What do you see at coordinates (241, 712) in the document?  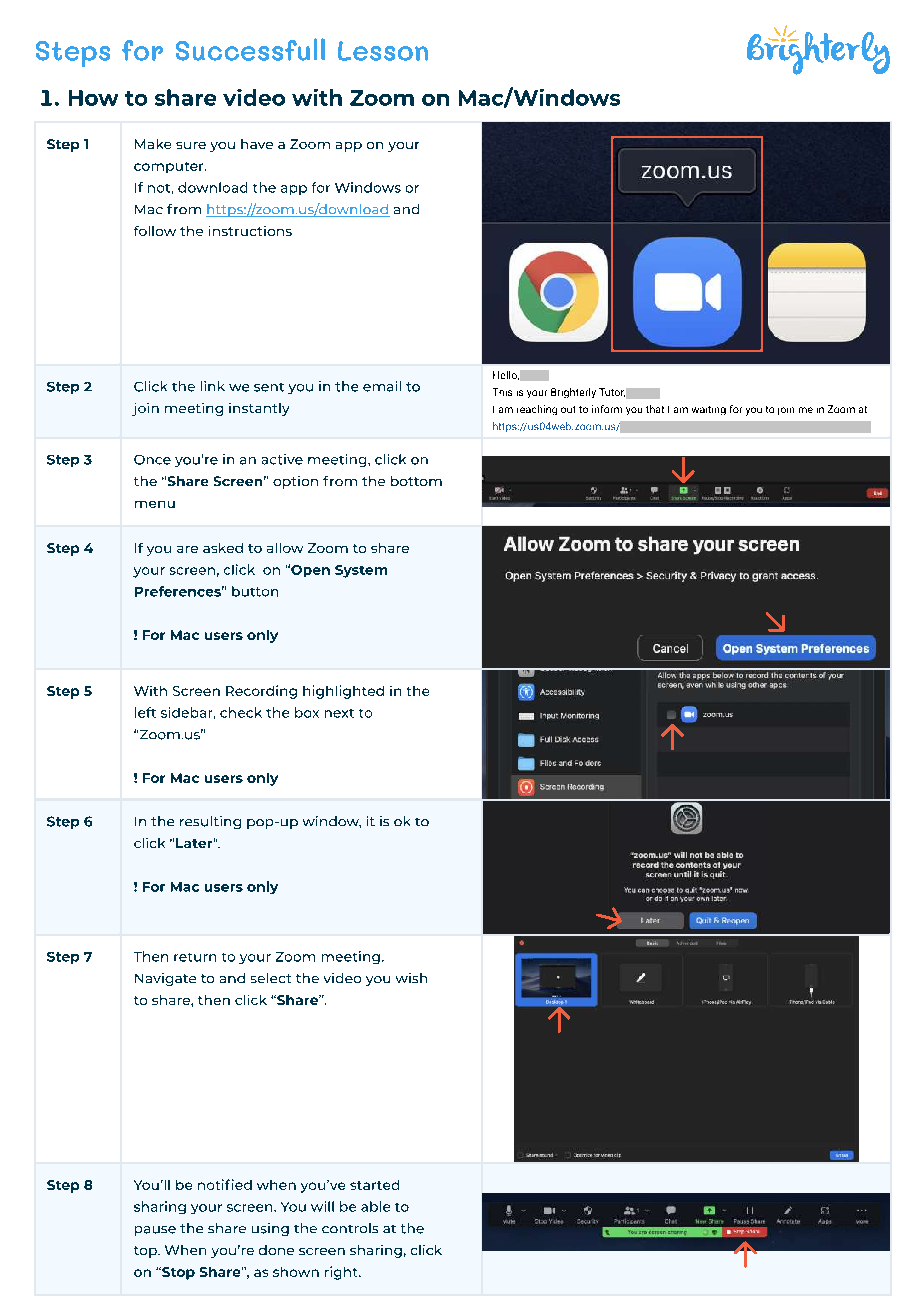 I see `check` at bounding box center [241, 712].
